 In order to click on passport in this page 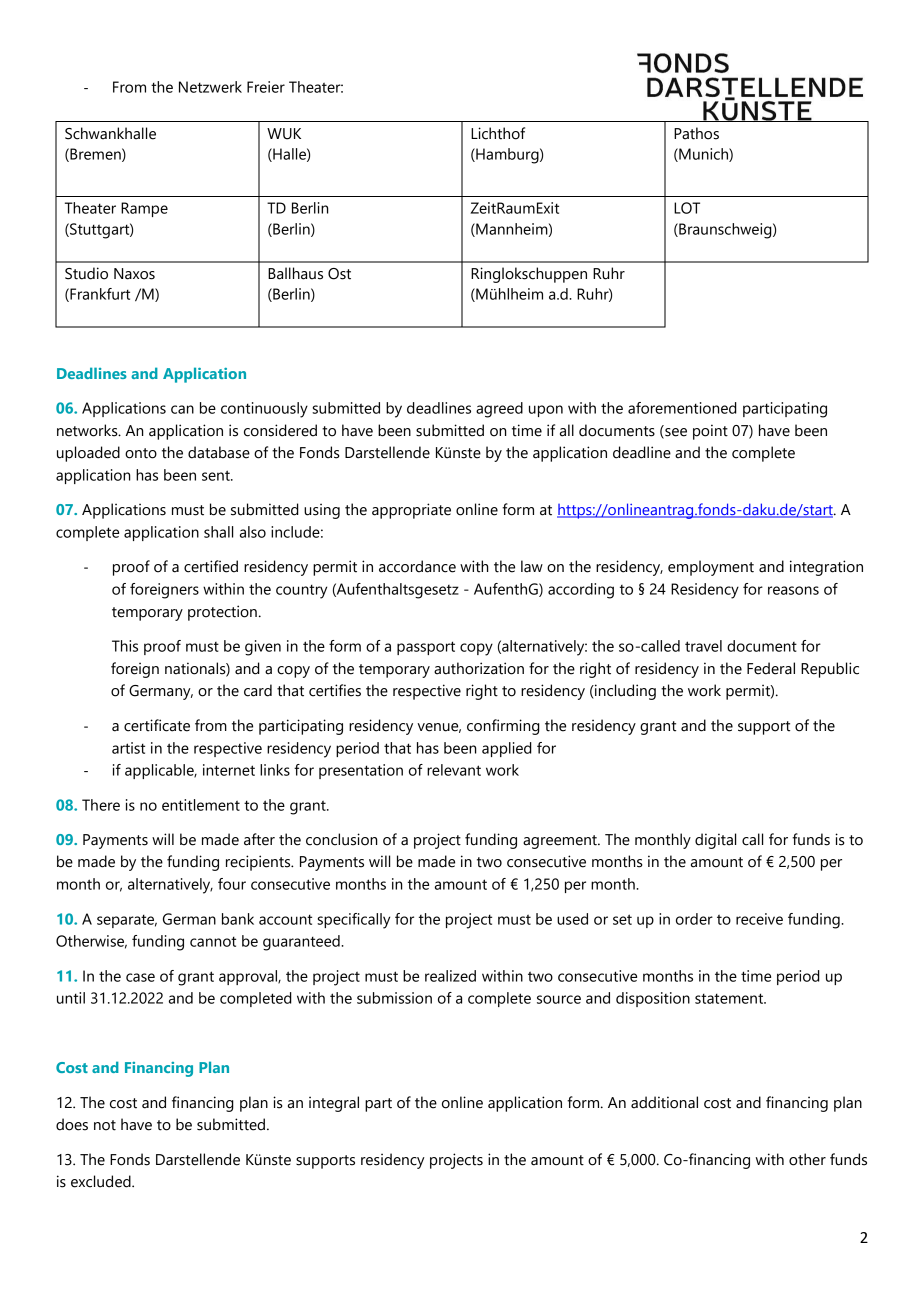, I will do `click(426, 648)`.
